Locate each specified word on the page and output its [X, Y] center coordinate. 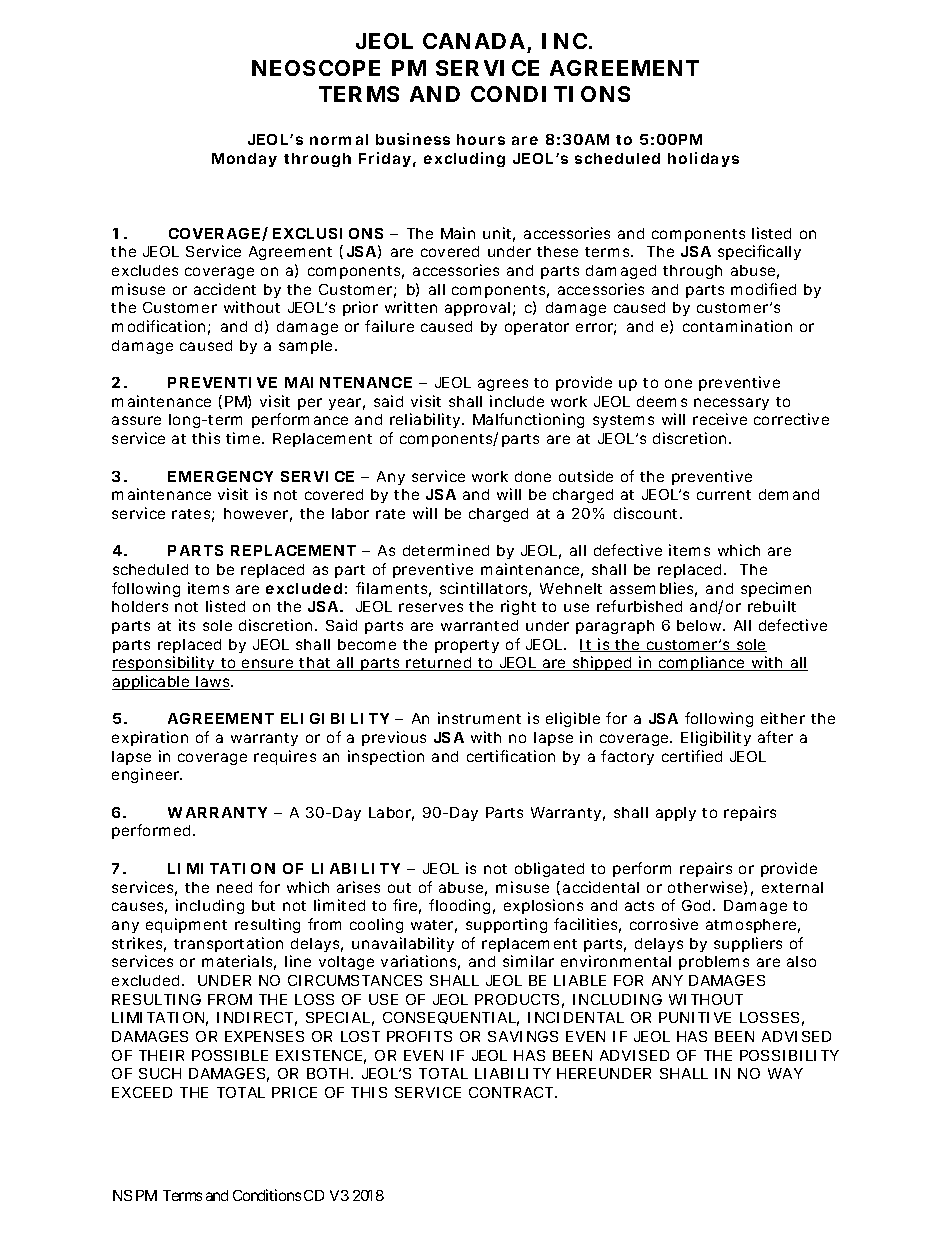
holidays [703, 159]
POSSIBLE [230, 1055]
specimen [776, 589]
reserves [431, 607]
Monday [244, 160]
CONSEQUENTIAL [451, 1019]
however [258, 515]
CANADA [475, 43]
